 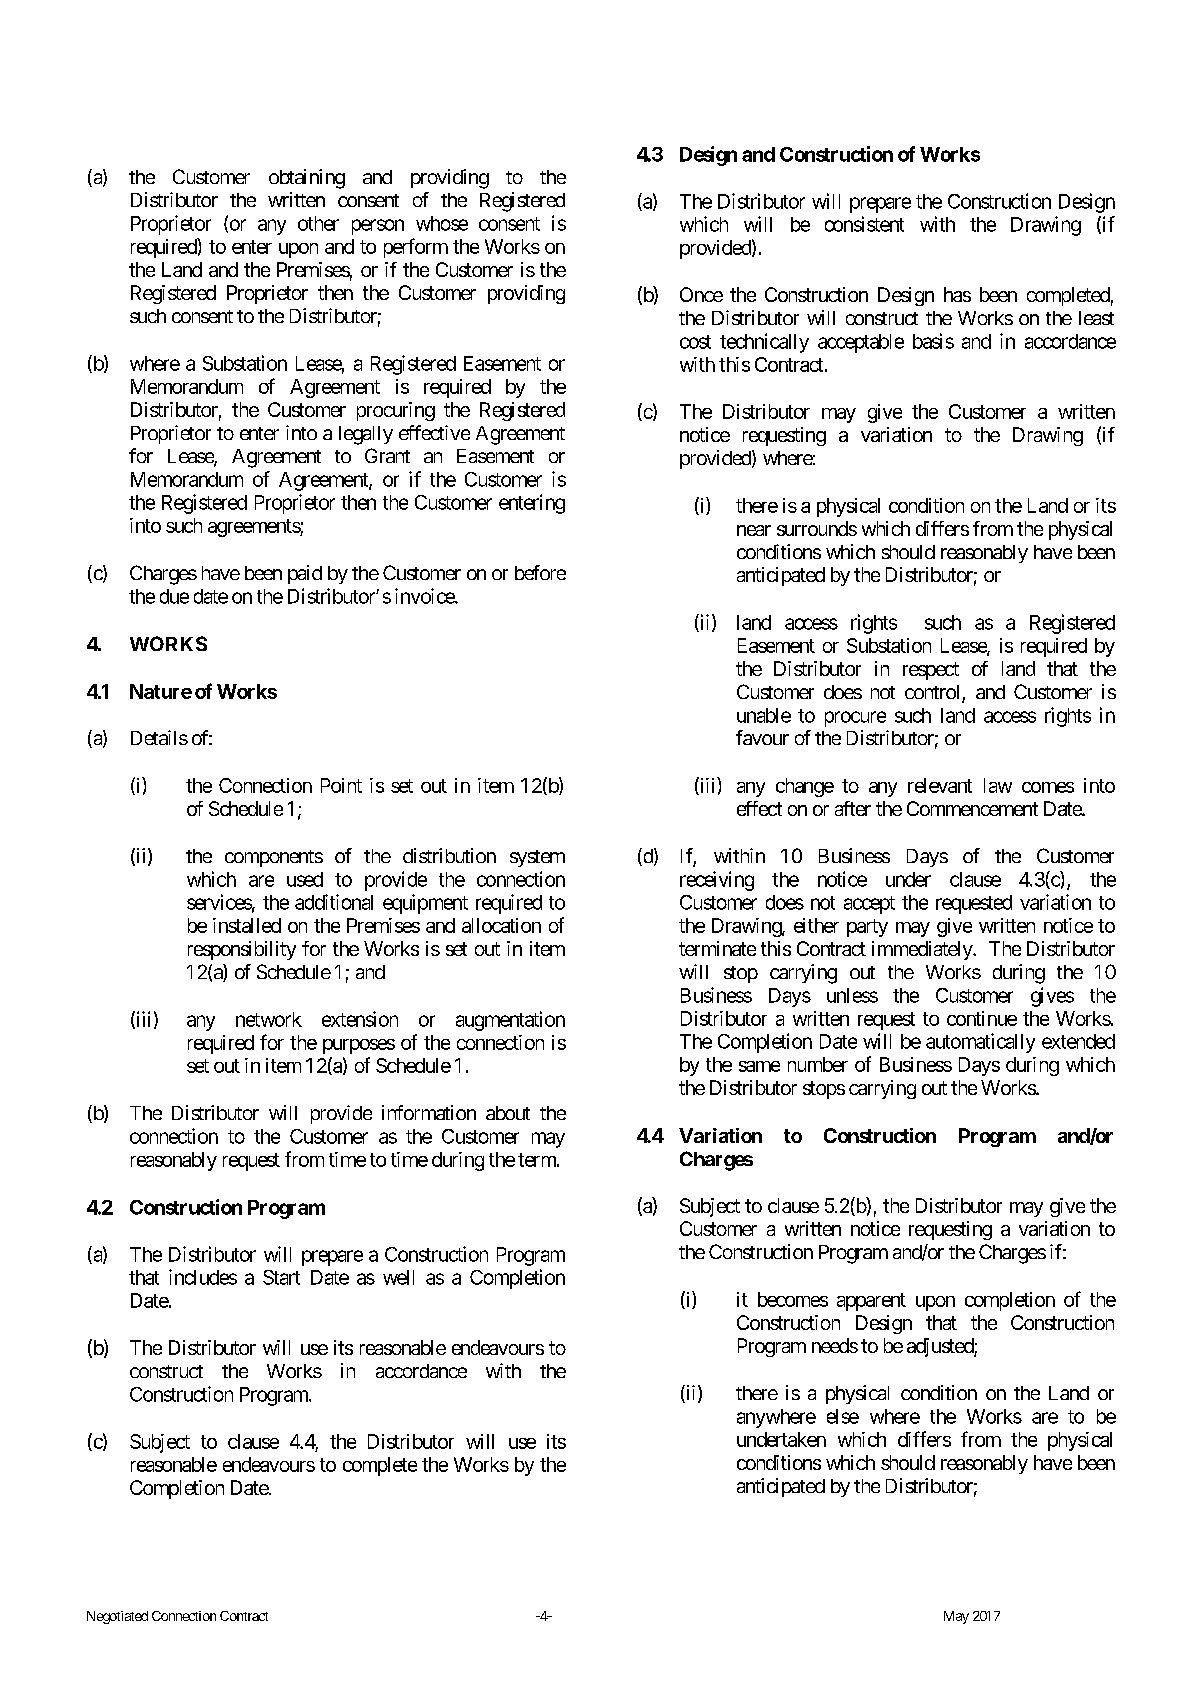 What do you see at coordinates (305, 574) in the screenshot?
I see `paid` at bounding box center [305, 574].
